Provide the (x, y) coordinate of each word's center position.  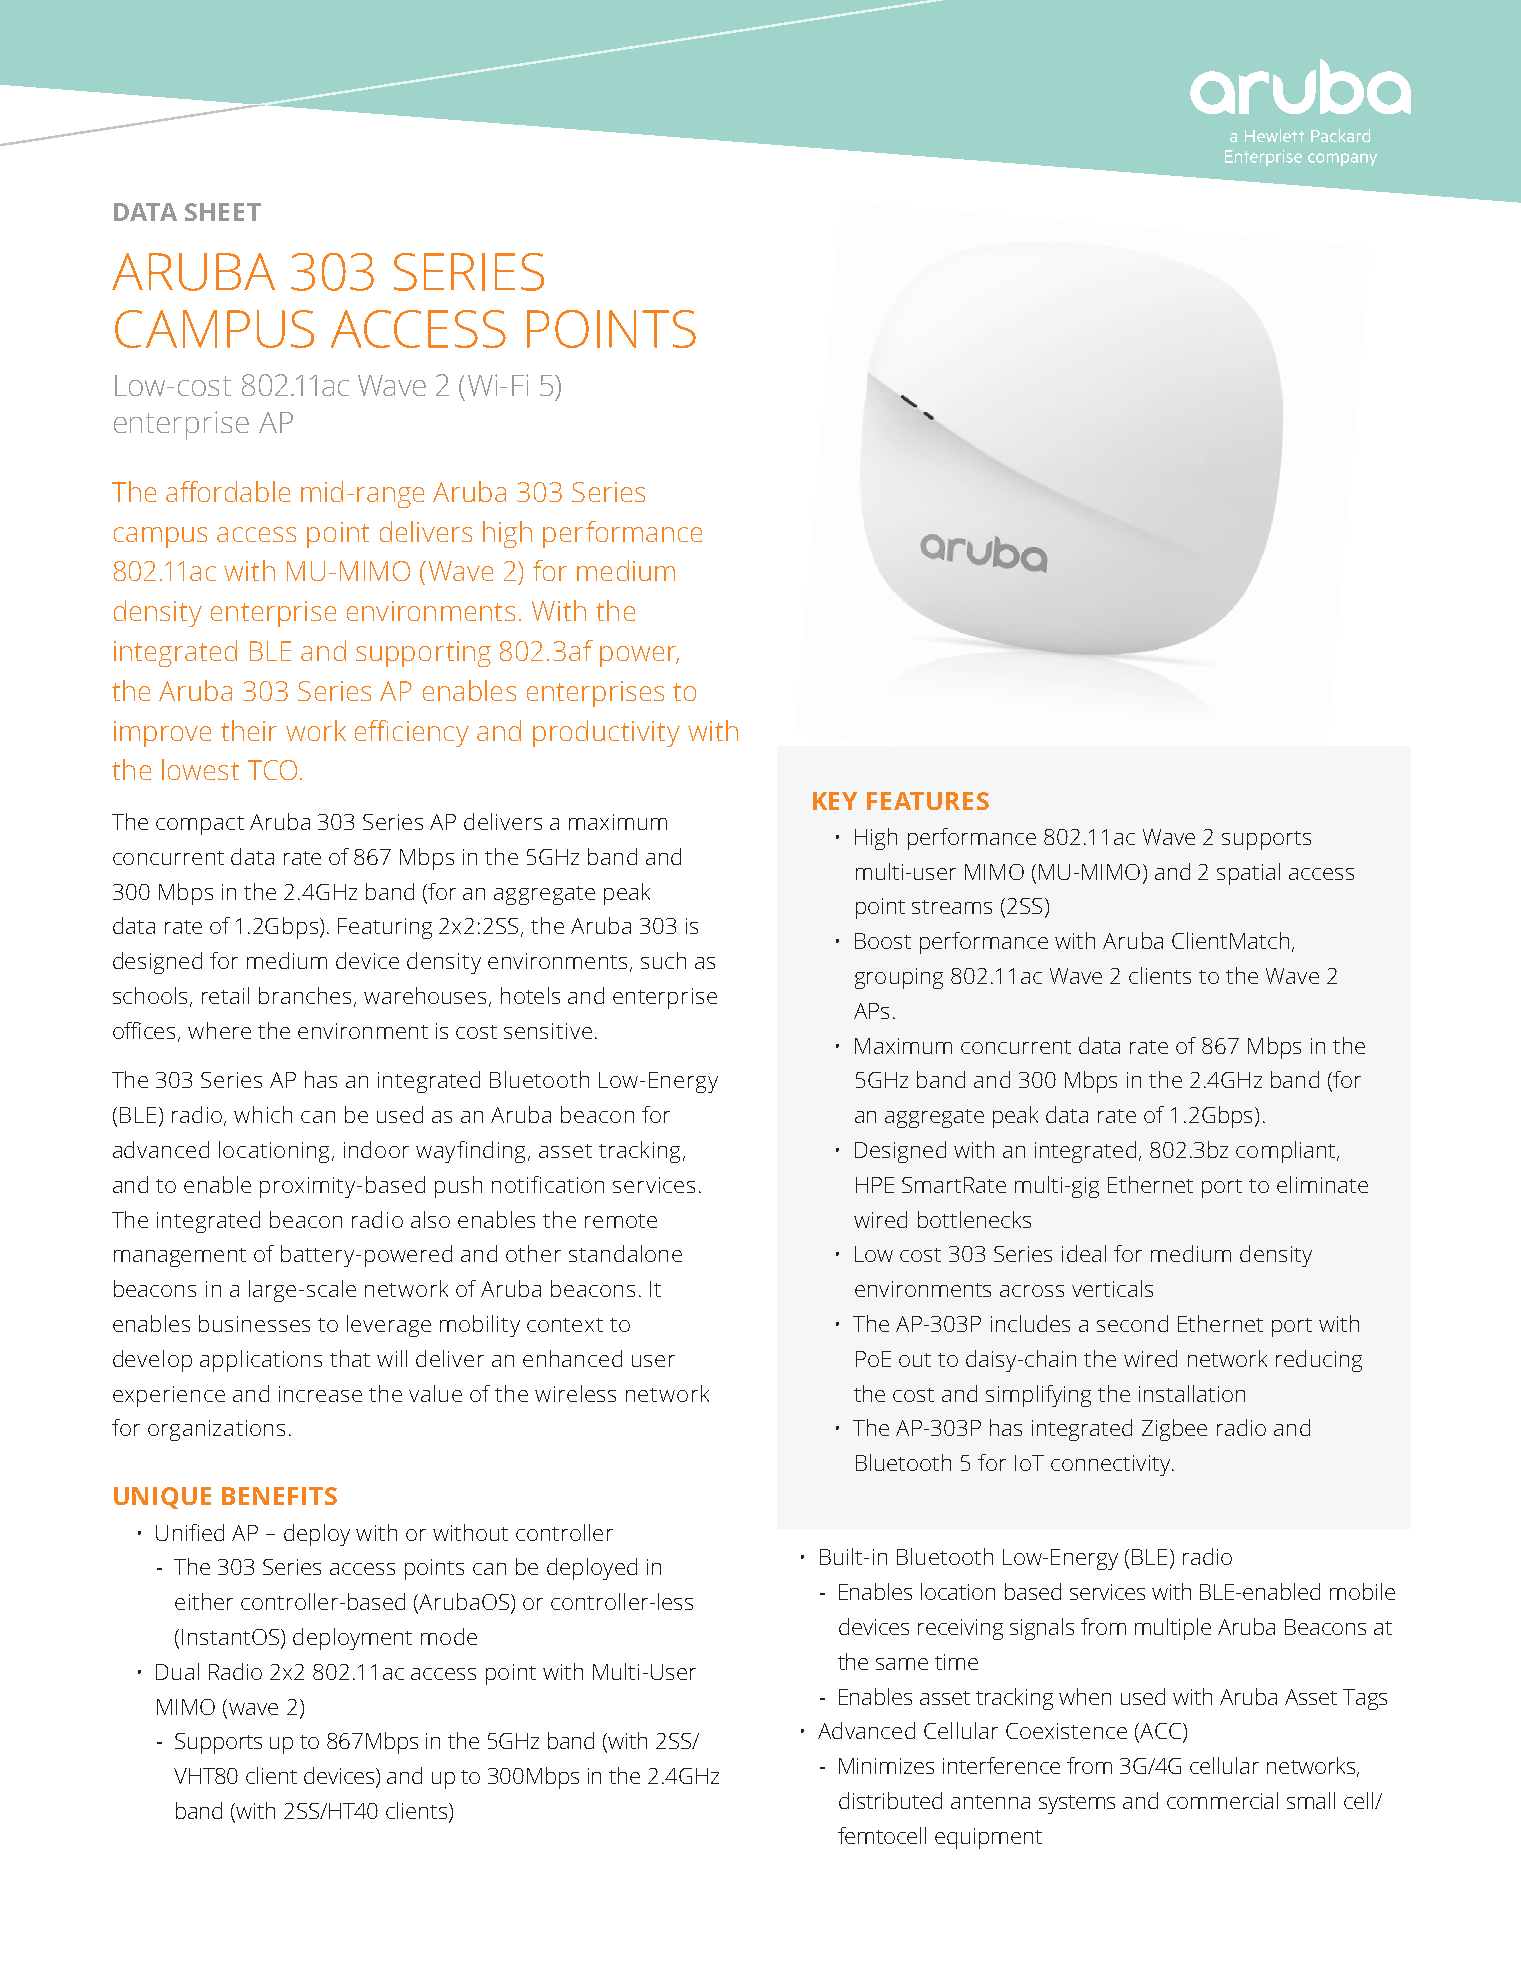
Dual (177, 1671)
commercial (1222, 1800)
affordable (228, 491)
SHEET (223, 212)
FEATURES (928, 801)
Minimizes (886, 1766)
